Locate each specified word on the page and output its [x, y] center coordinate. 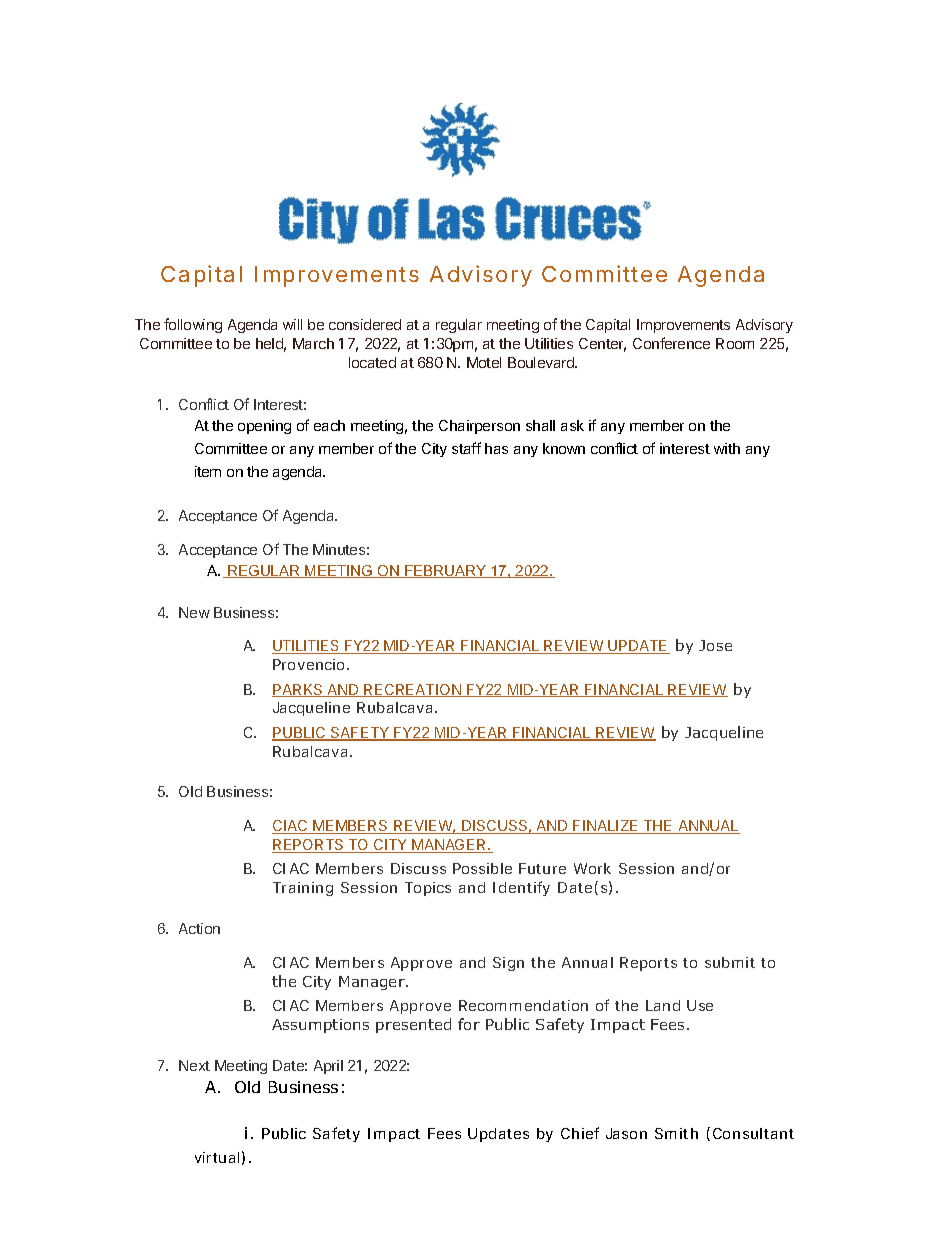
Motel [484, 362]
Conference [671, 343]
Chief [580, 1133]
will [292, 324]
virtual [217, 1157]
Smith [676, 1133]
